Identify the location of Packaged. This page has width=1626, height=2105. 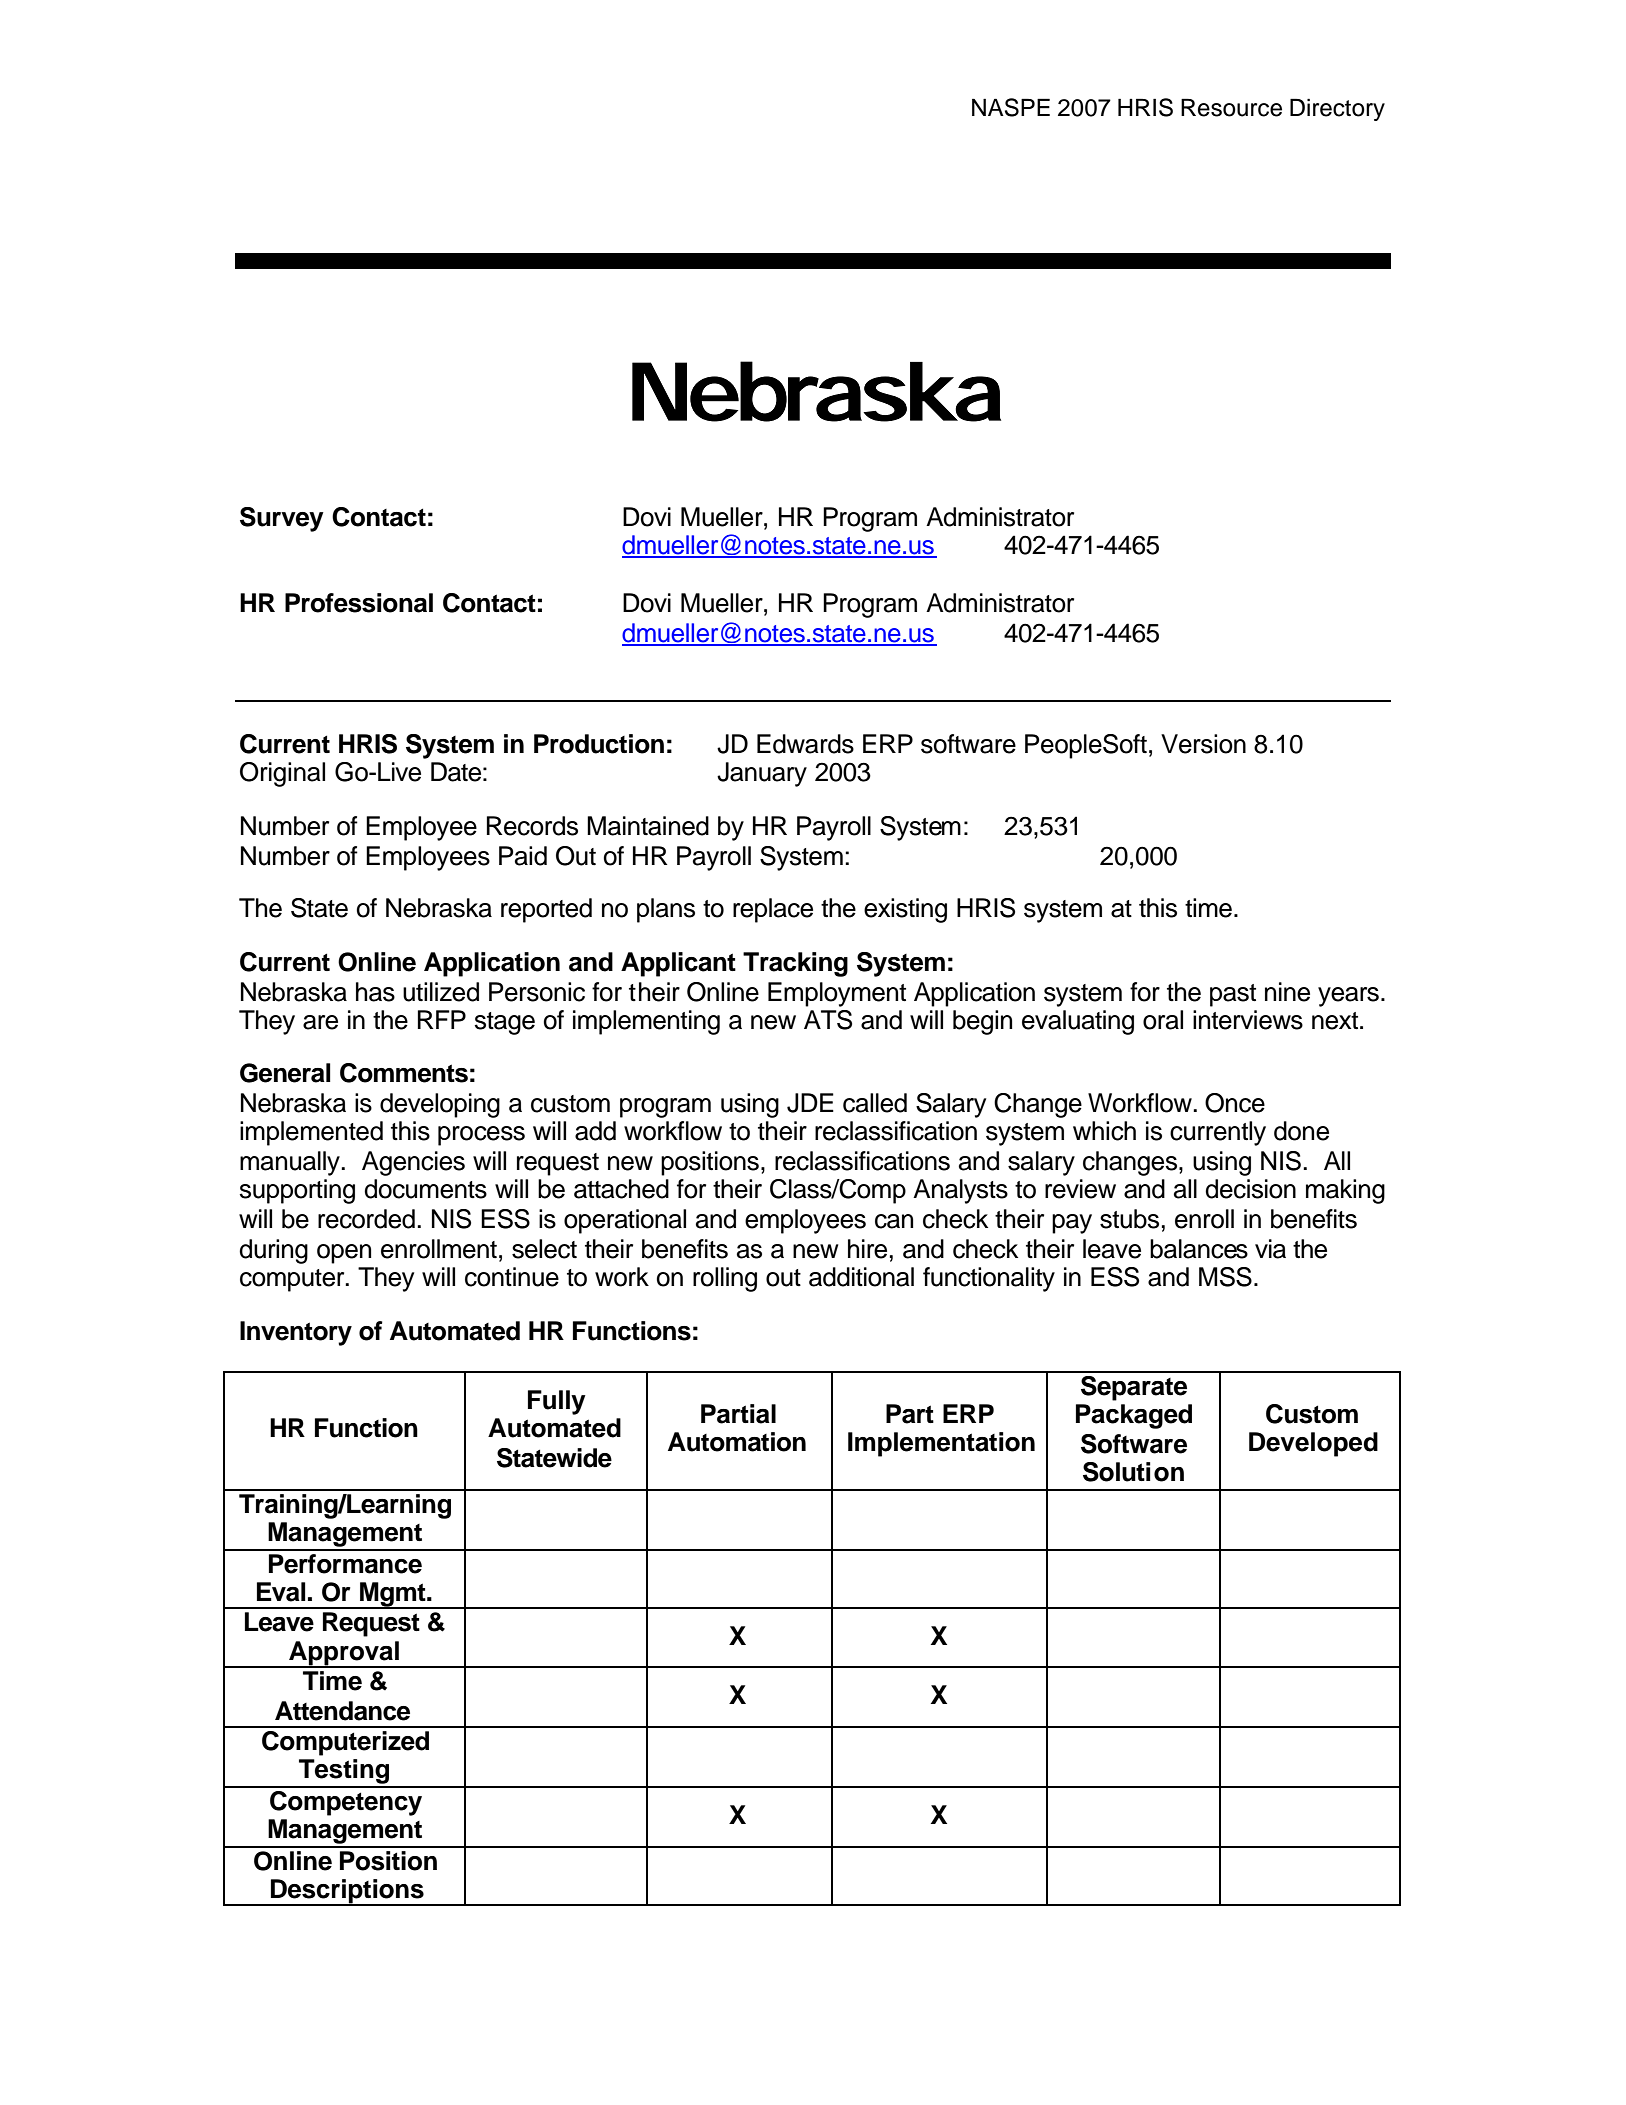
(1134, 1416).
